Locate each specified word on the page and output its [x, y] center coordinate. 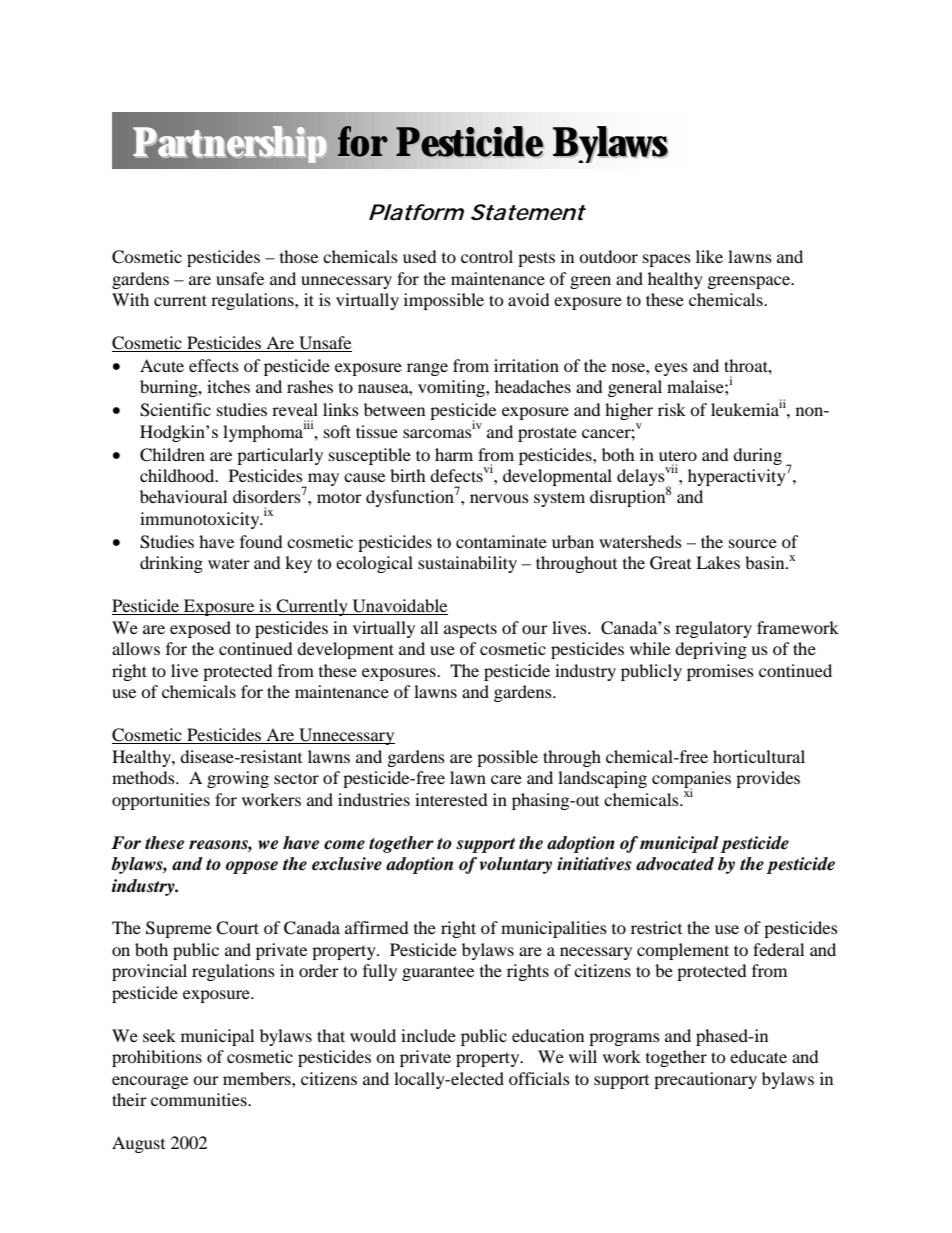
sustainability [467, 564]
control [487, 256]
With [130, 299]
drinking [171, 564]
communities [200, 1099]
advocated [675, 864]
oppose [252, 867]
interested [451, 799]
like [709, 256]
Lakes [718, 562]
